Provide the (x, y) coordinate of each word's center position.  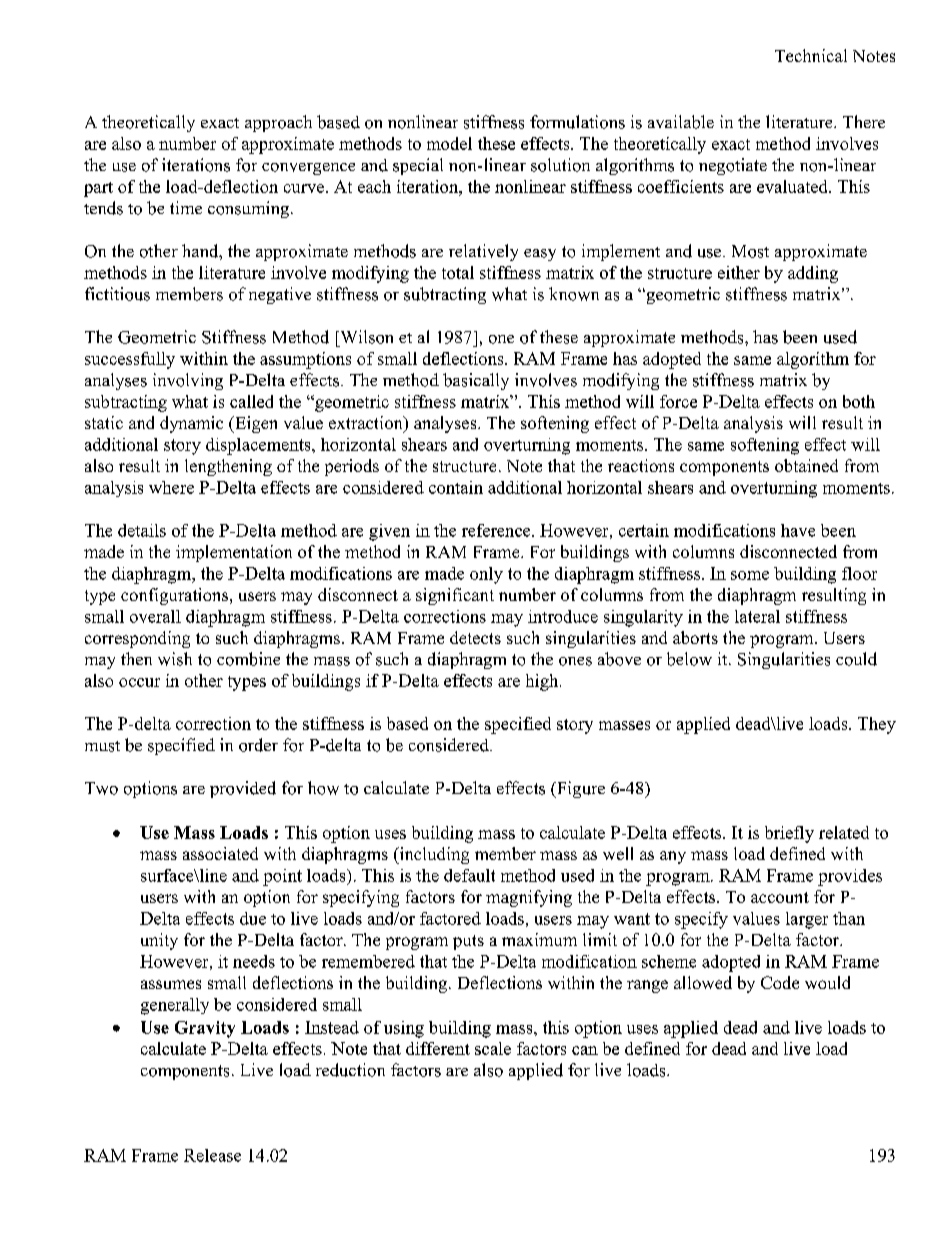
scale (493, 1048)
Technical (811, 55)
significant (455, 596)
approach (278, 123)
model (449, 143)
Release (212, 1155)
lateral (757, 616)
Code (780, 982)
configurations (176, 596)
